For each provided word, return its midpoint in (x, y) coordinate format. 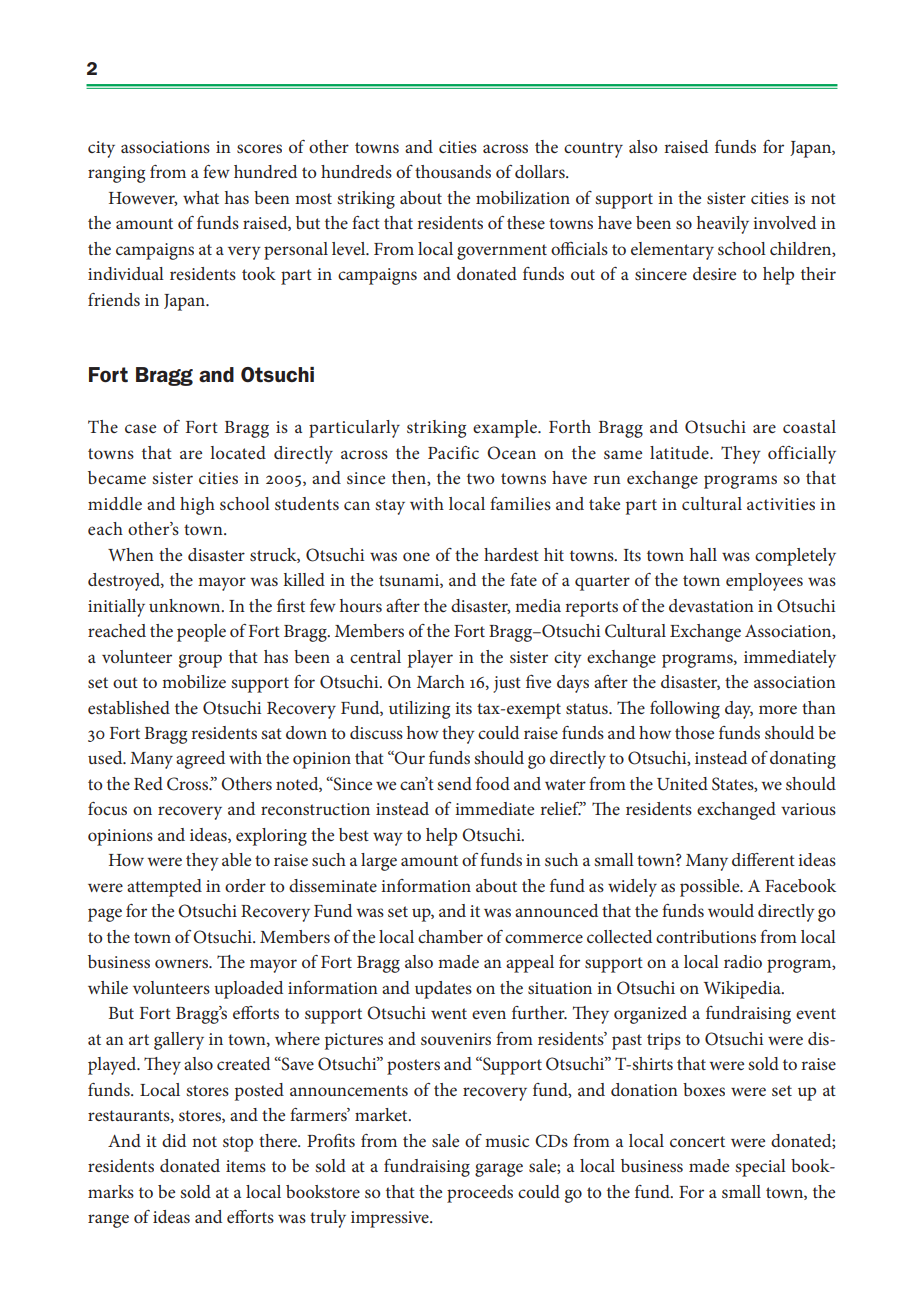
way (388, 839)
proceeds (480, 1194)
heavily (723, 225)
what (201, 197)
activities (781, 504)
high (197, 506)
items (246, 1166)
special (760, 1168)
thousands (453, 171)
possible (711, 888)
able (236, 859)
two (481, 478)
